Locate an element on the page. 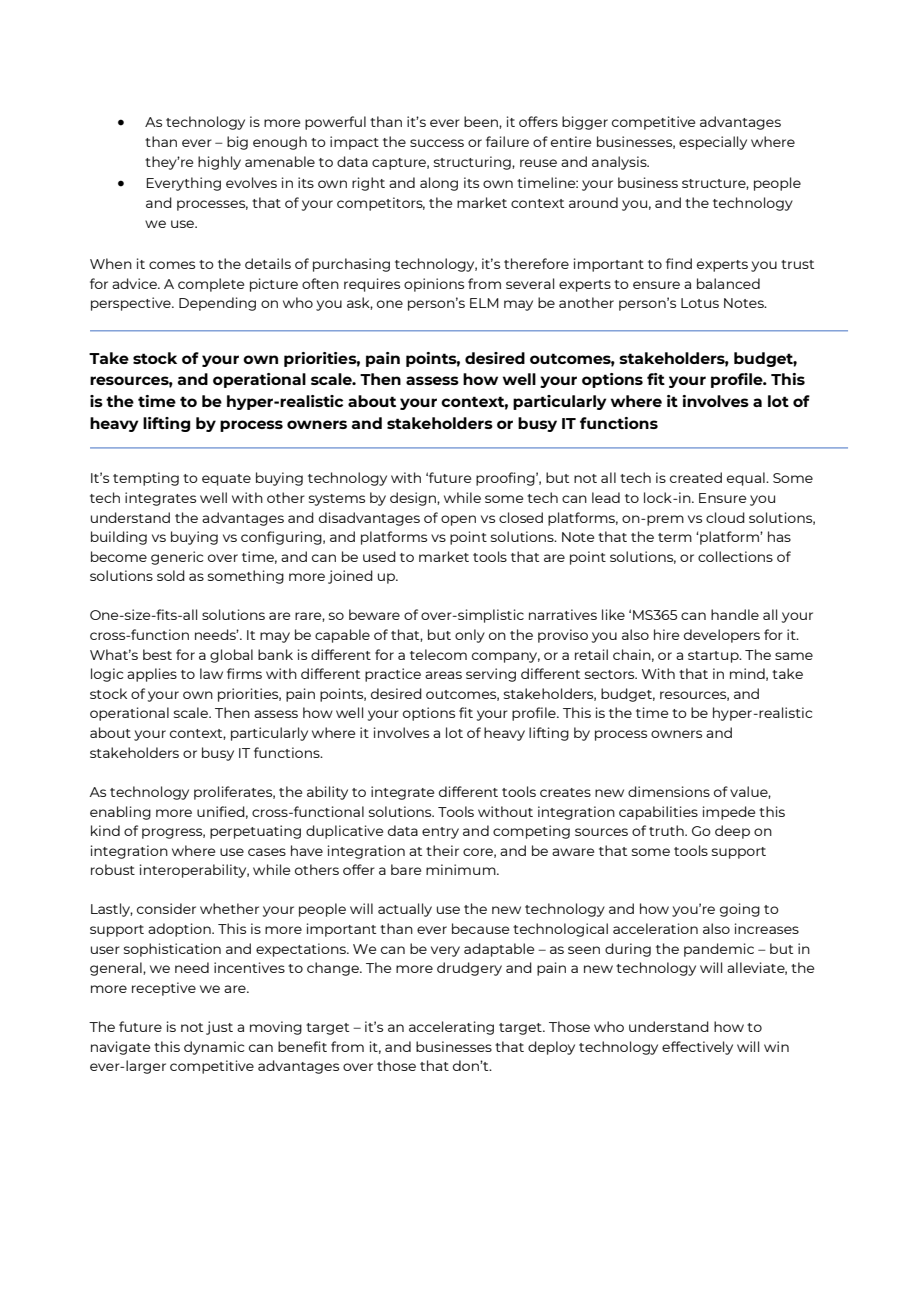 The image size is (924, 1308). success is located at coordinates (437, 143).
